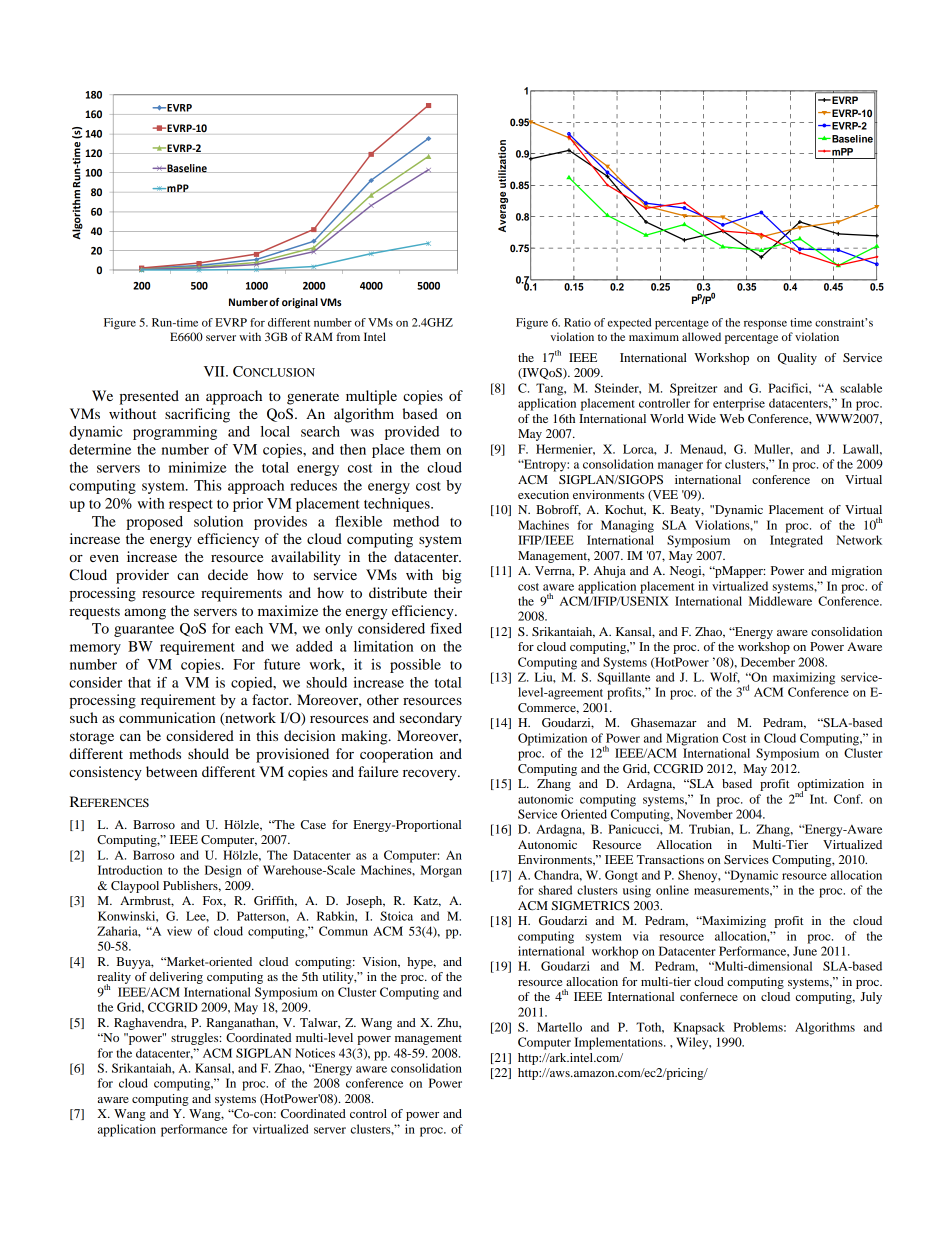  What do you see at coordinates (543, 494) in the screenshot?
I see `execution` at bounding box center [543, 494].
